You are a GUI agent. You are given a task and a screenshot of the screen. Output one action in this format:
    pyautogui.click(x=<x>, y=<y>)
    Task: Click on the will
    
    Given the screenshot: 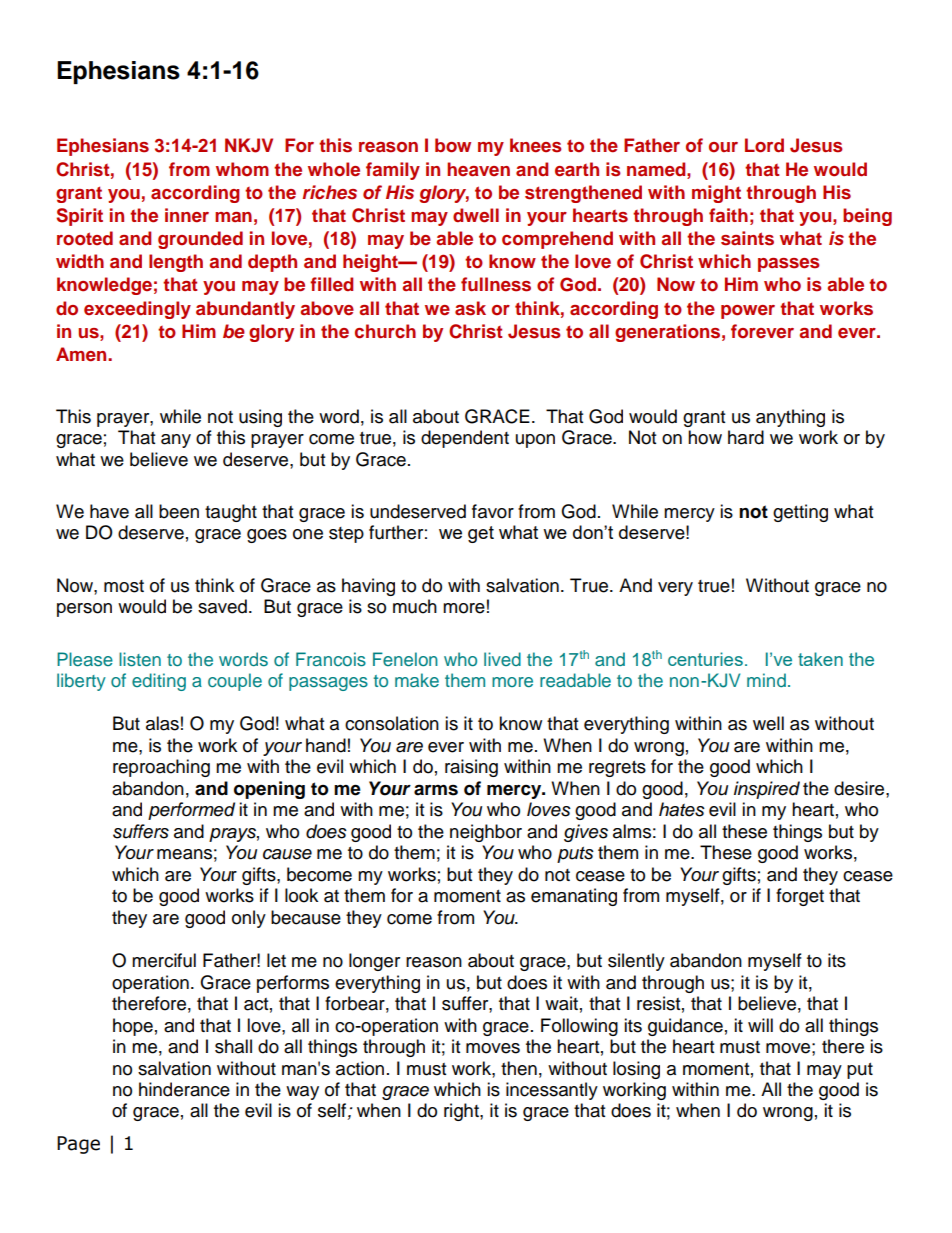 What is the action you would take?
    pyautogui.click(x=760, y=1025)
